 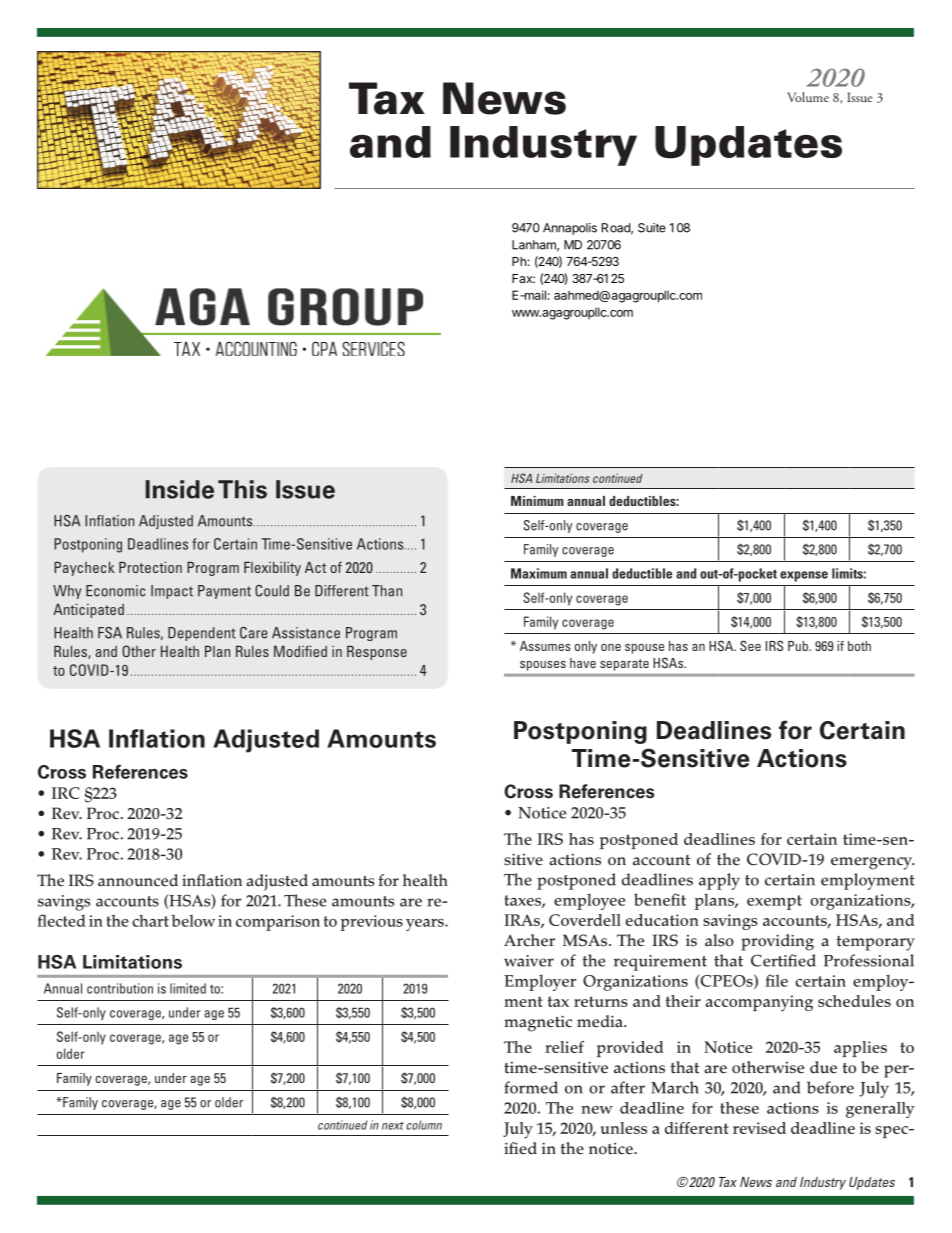 What do you see at coordinates (179, 489) in the image?
I see `Inside` at bounding box center [179, 489].
